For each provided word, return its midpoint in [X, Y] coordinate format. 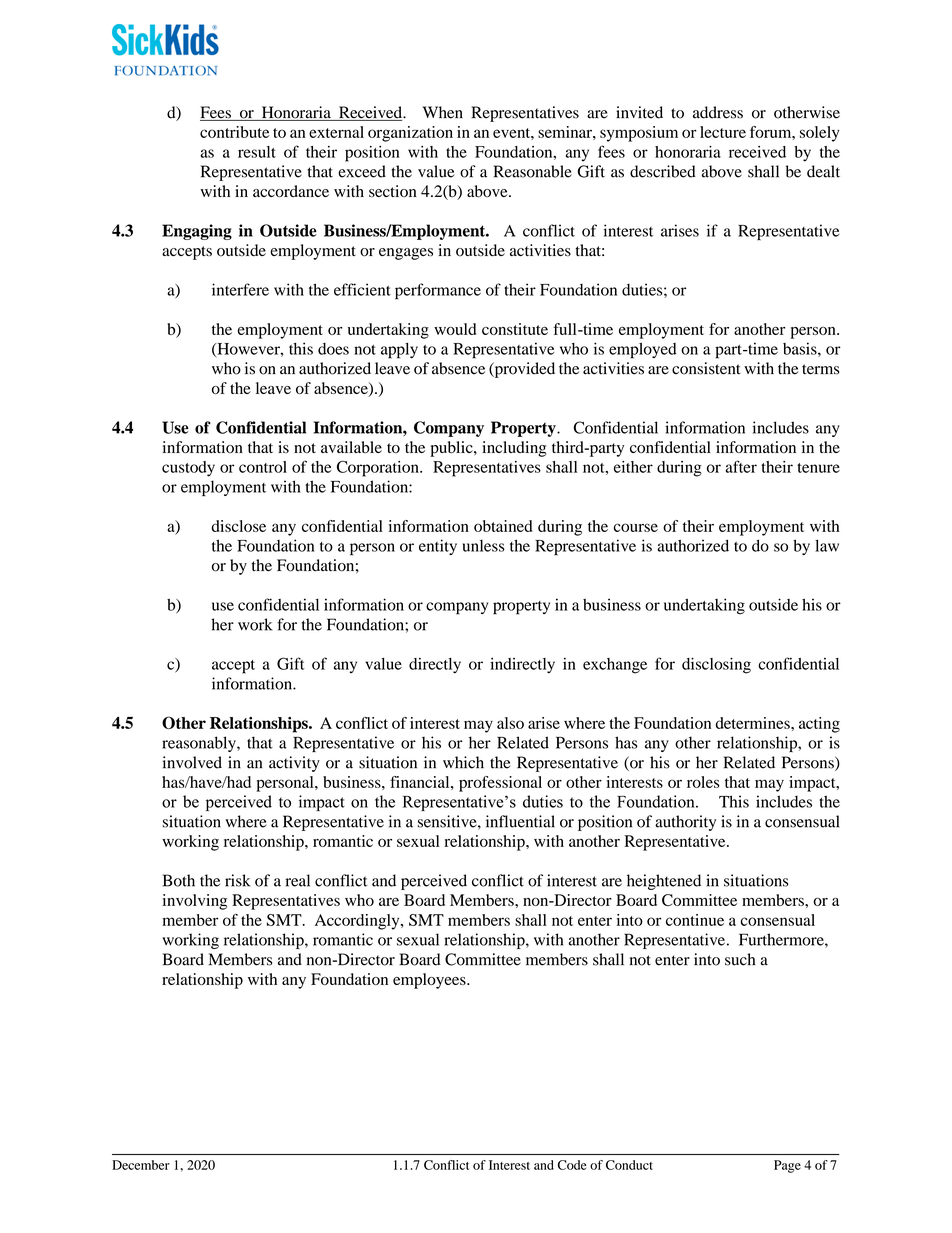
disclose [238, 526]
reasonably [200, 744]
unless [483, 546]
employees [430, 981]
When [443, 112]
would [455, 329]
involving [195, 902]
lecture [723, 132]
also [510, 723]
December [141, 1165]
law [827, 545]
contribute [234, 132]
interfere [240, 289]
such [740, 959]
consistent [706, 368]
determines [754, 723]
